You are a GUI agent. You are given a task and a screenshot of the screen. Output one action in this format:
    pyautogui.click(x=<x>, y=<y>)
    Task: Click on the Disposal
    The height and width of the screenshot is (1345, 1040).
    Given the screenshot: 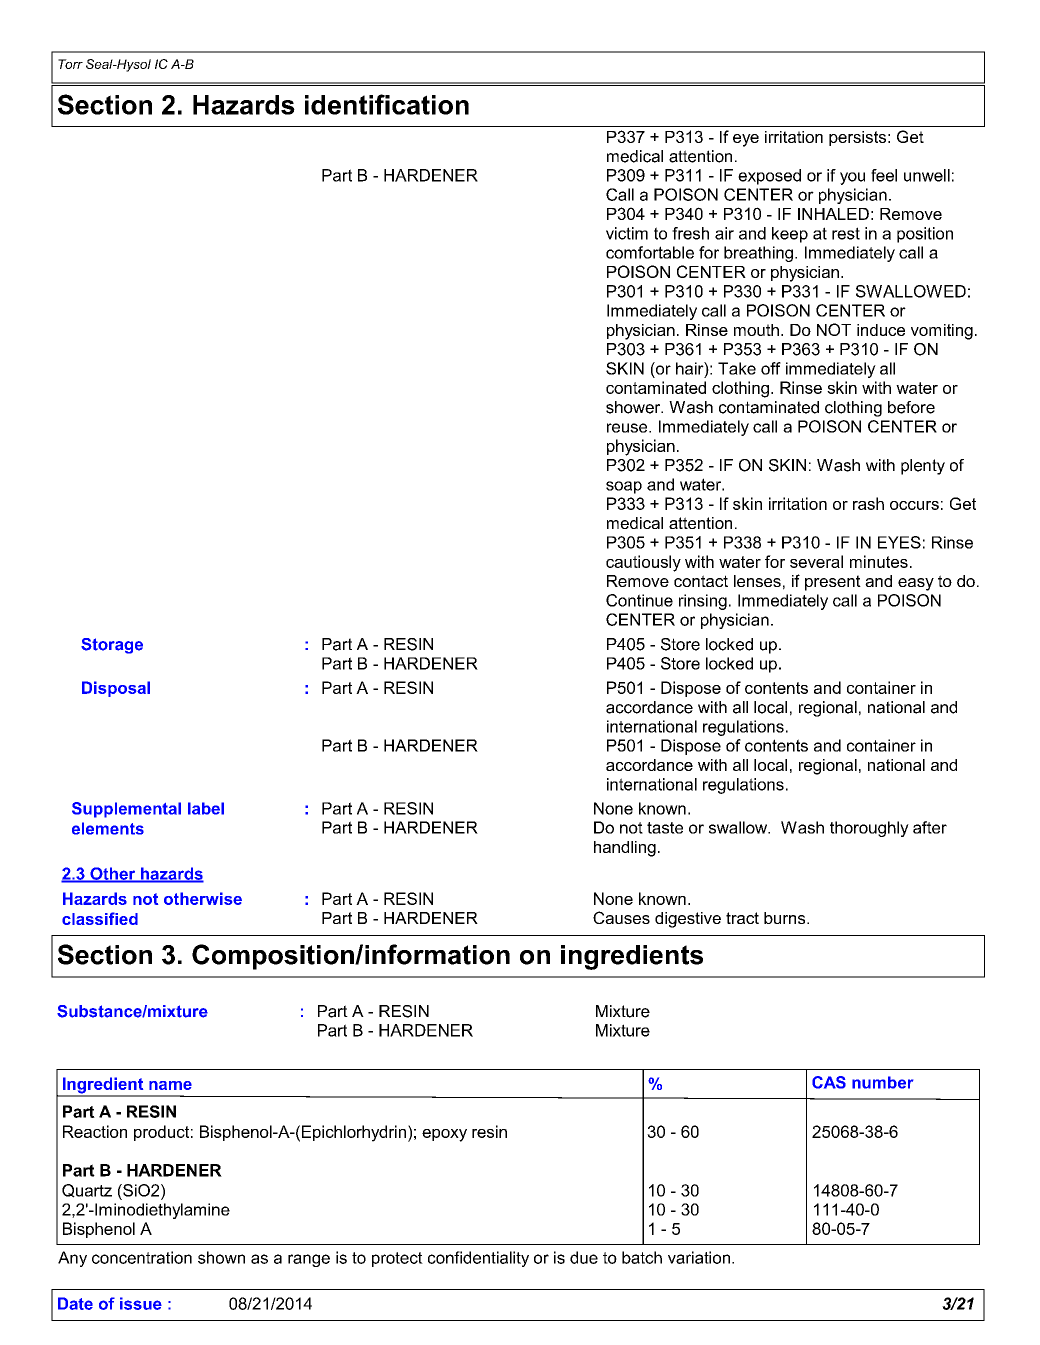 What is the action you would take?
    pyautogui.click(x=116, y=689)
